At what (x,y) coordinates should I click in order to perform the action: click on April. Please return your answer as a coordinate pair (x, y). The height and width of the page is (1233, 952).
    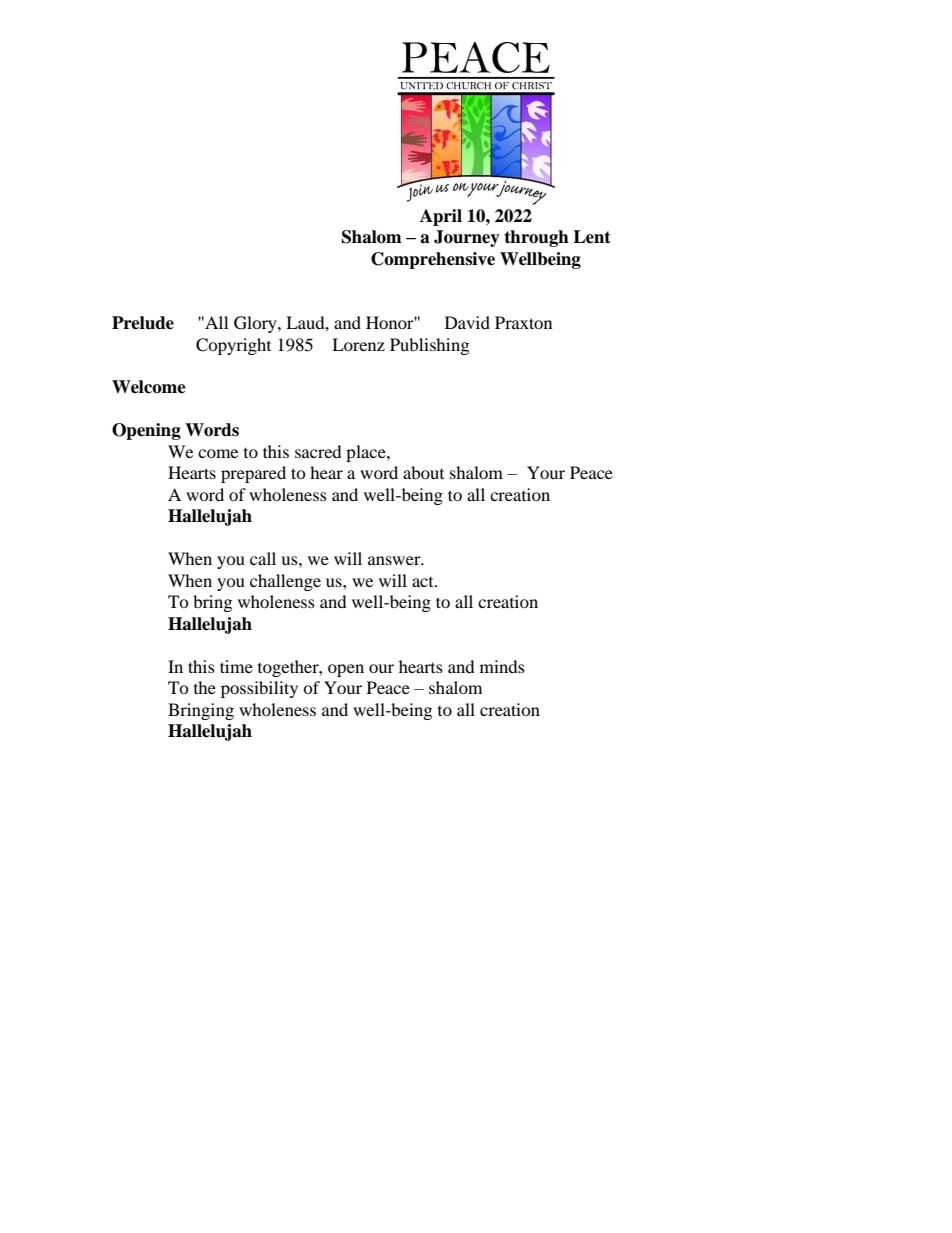
    Looking at the image, I should click on (441, 217).
